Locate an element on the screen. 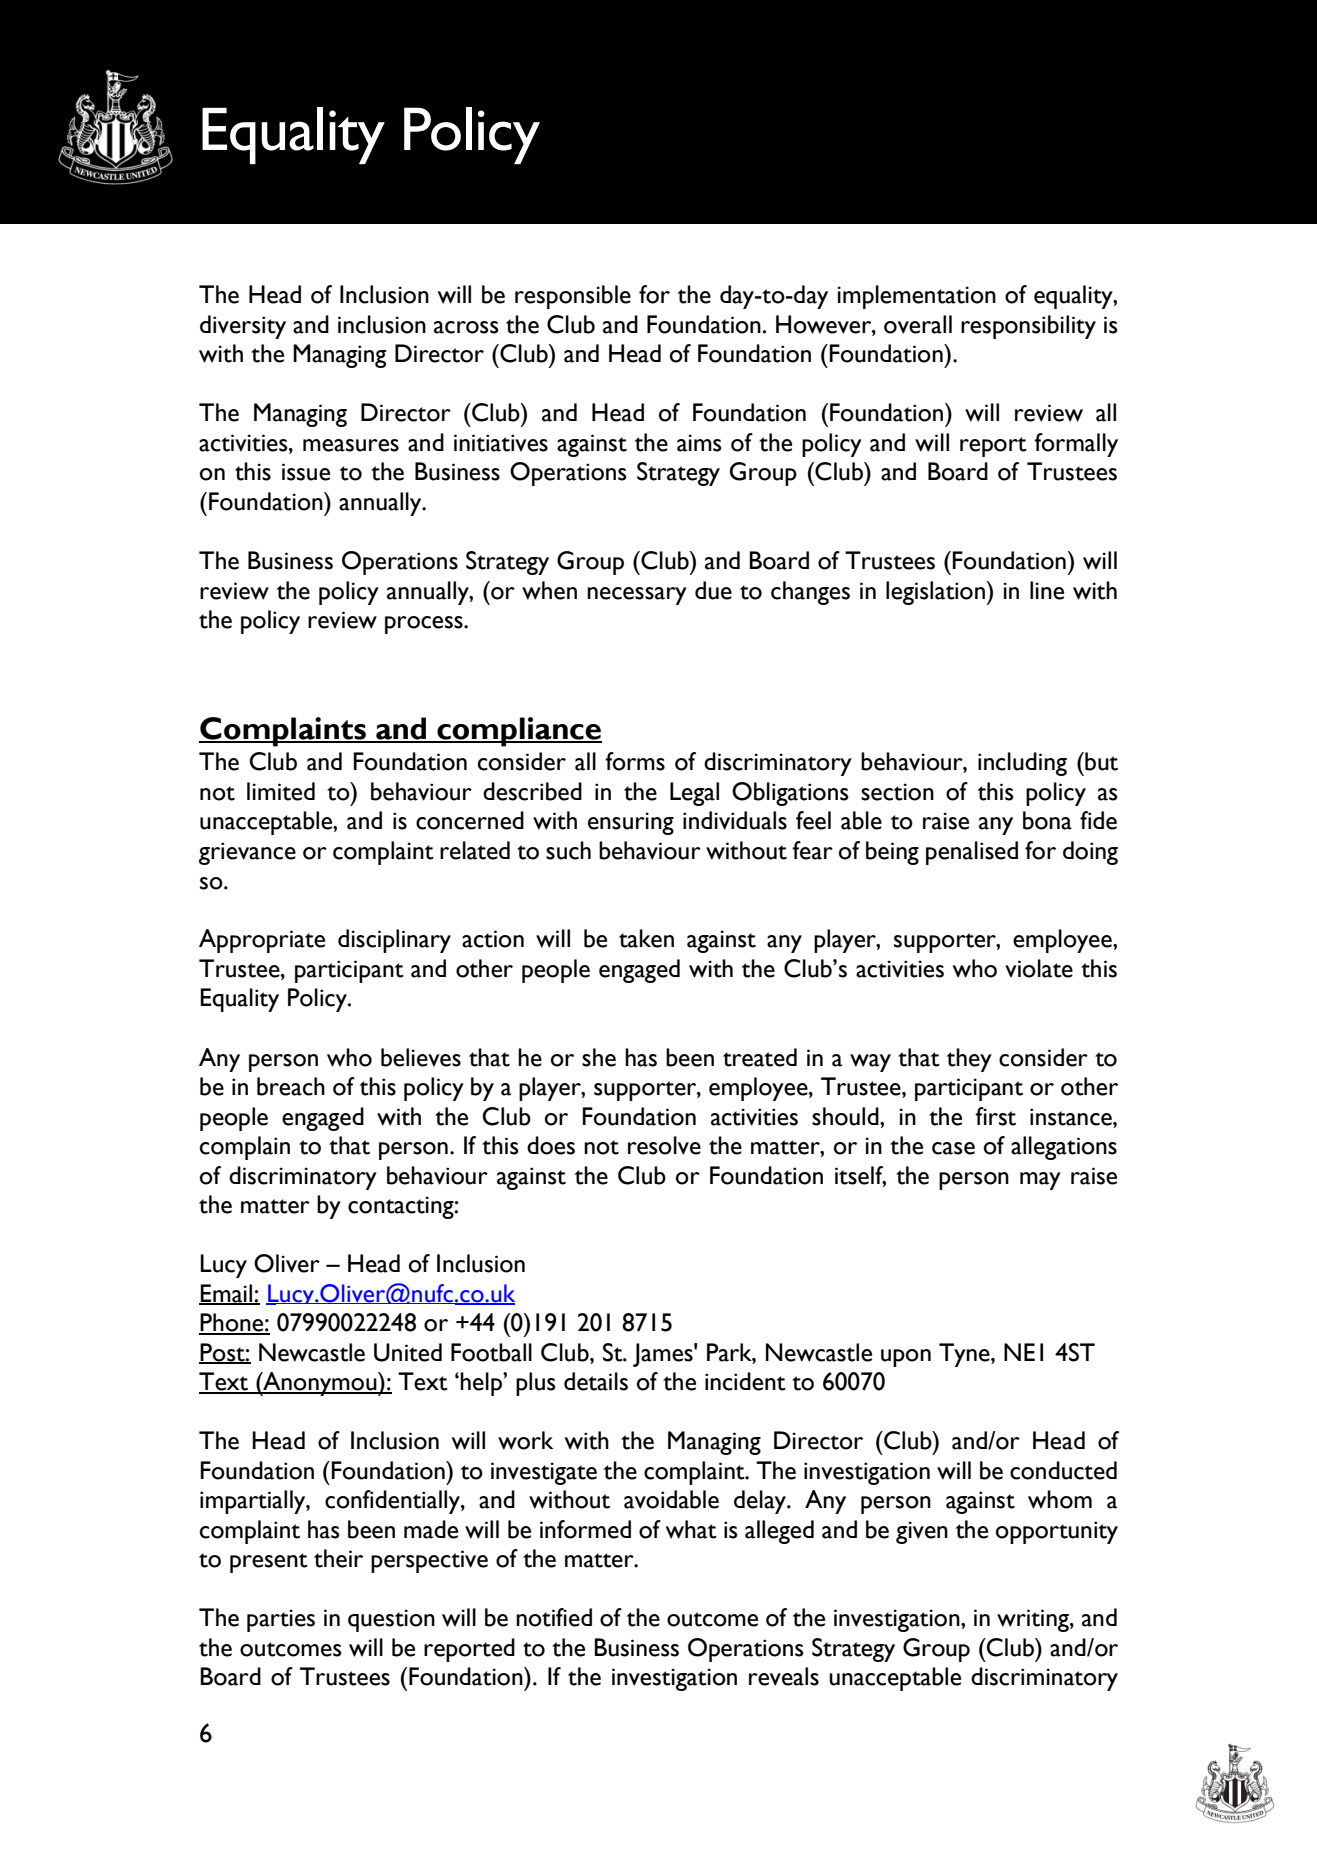 The image size is (1317, 1863). opportunity is located at coordinates (1057, 1532).
